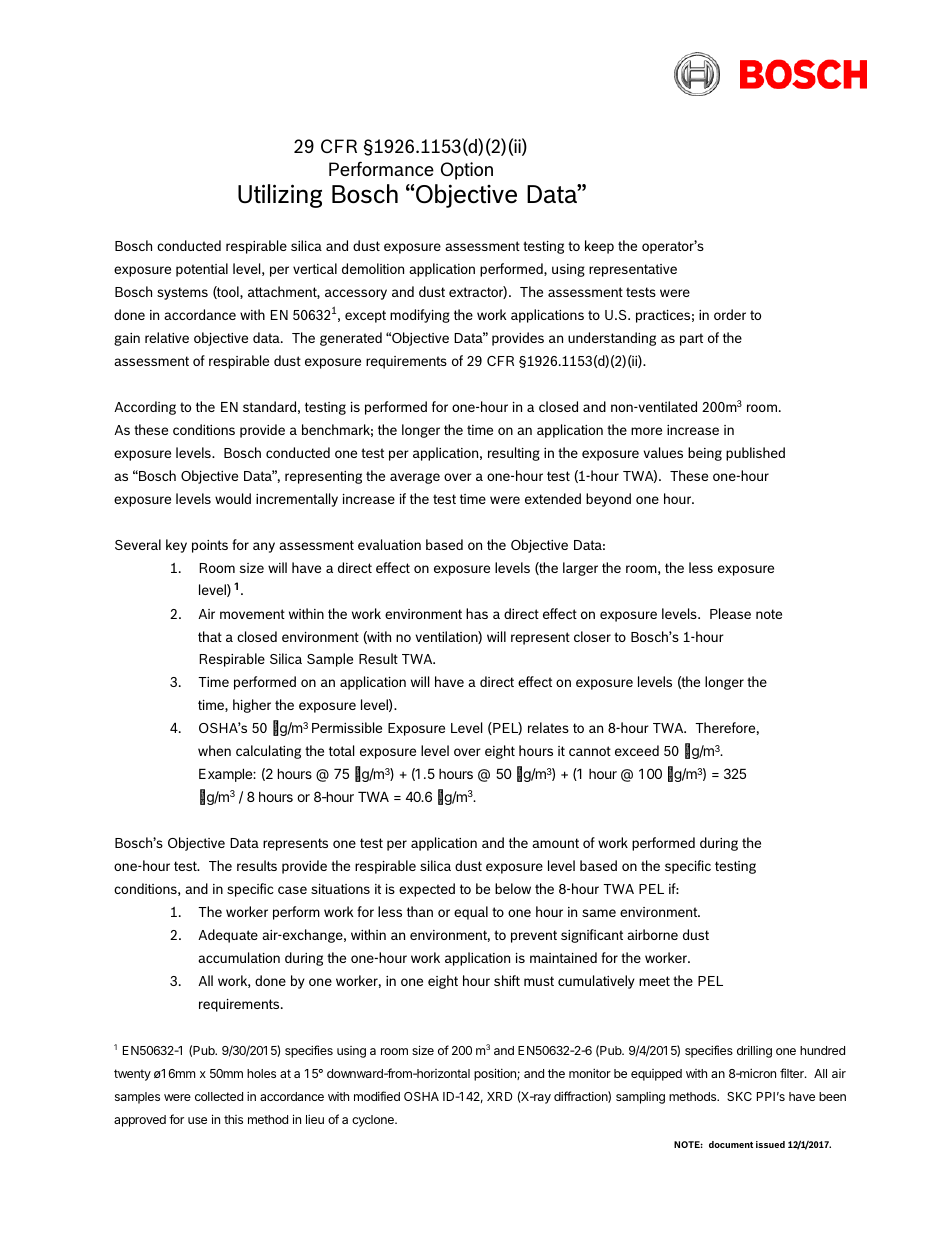 Image resolution: width=952 pixels, height=1233 pixels. What do you see at coordinates (730, 613) in the page?
I see `Please` at bounding box center [730, 613].
